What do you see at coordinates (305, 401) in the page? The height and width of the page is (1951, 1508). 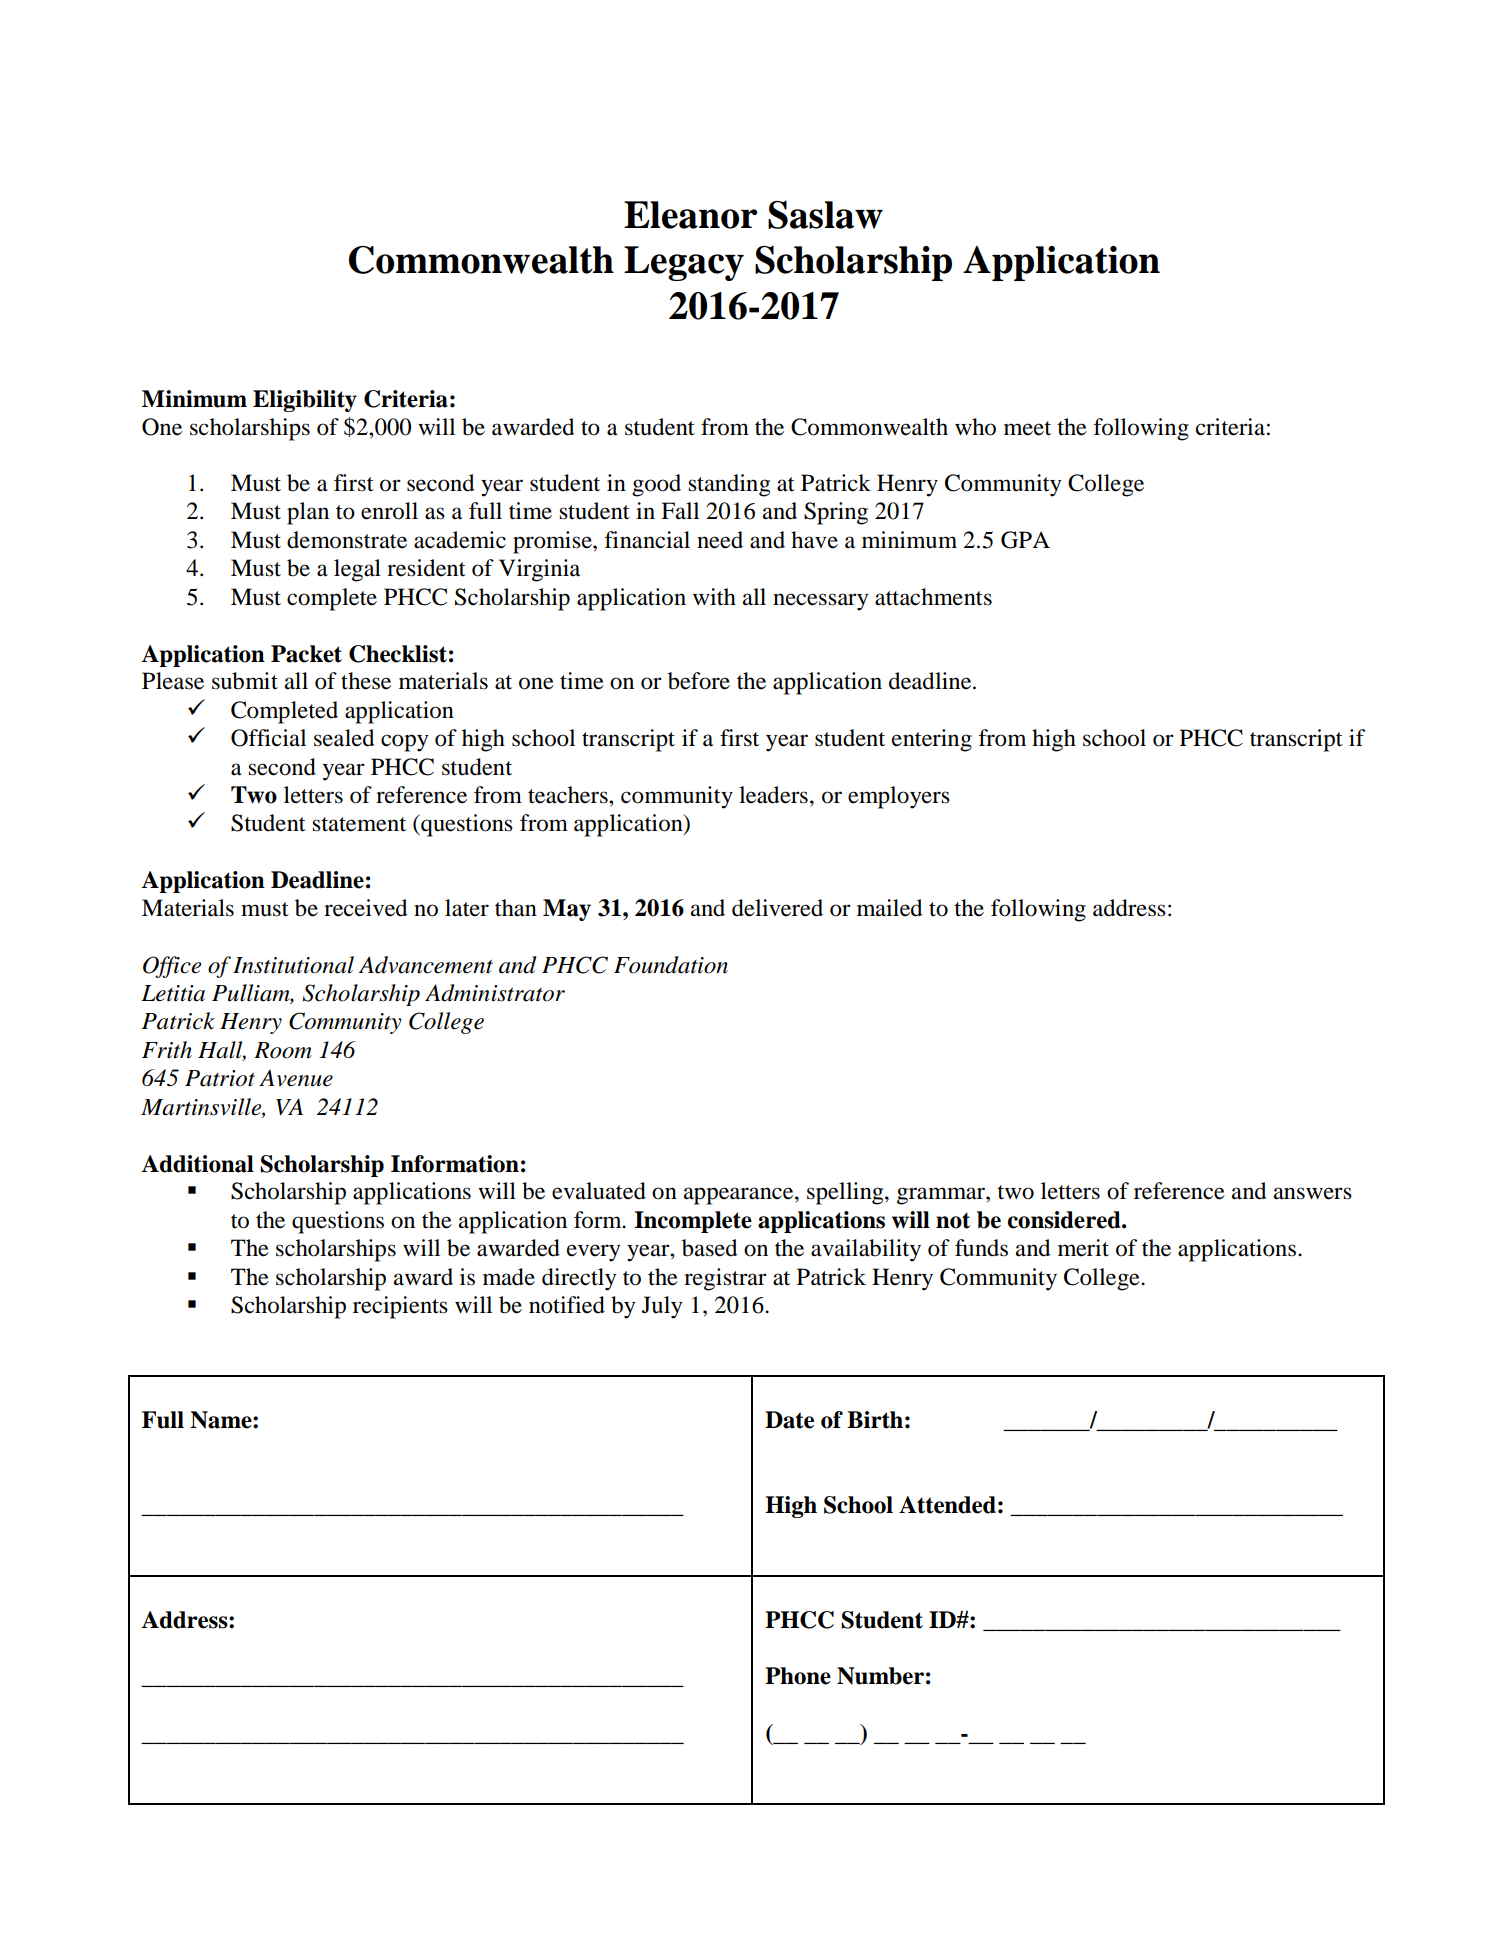 I see `Eligibility` at bounding box center [305, 401].
